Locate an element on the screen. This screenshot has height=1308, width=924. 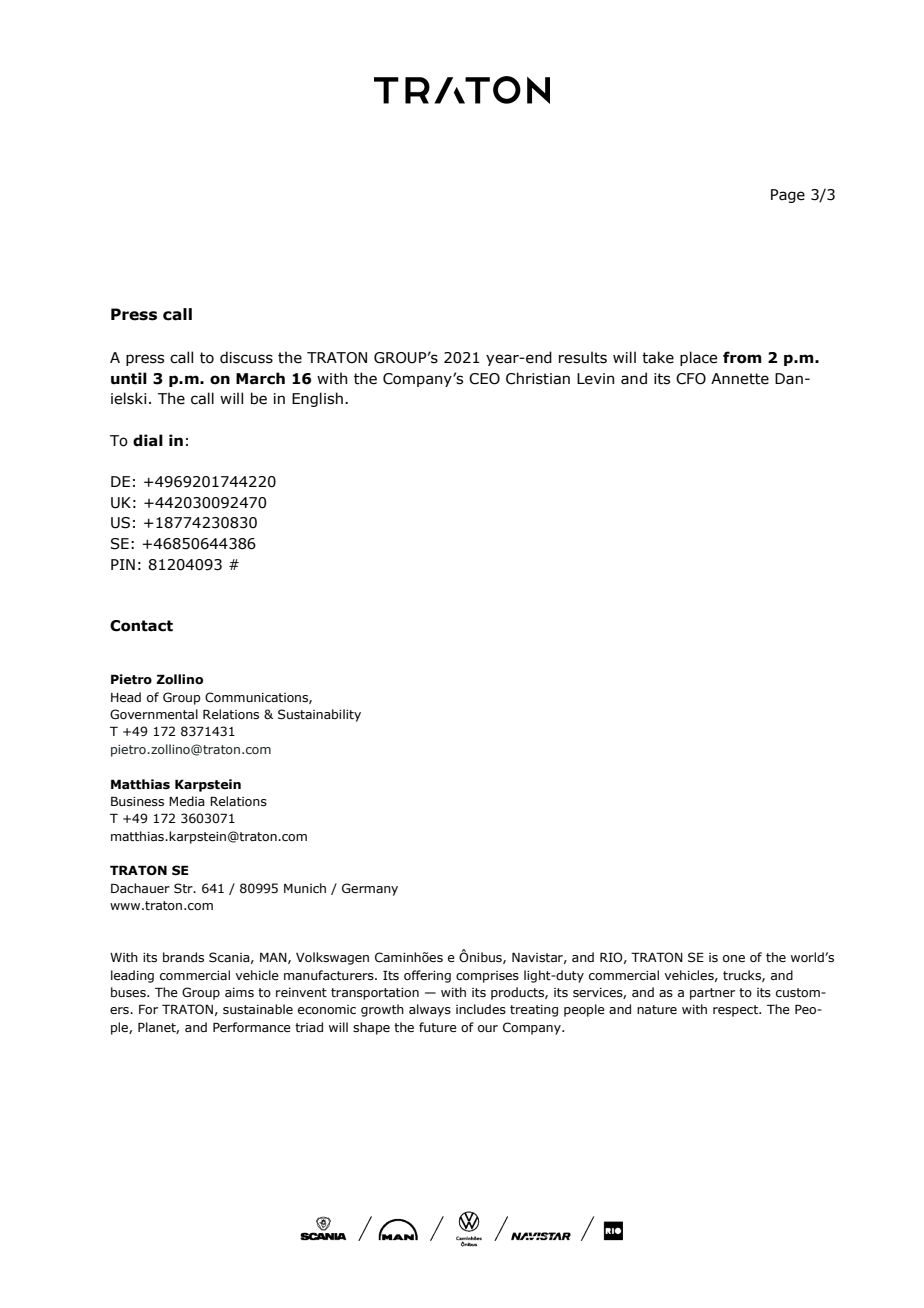
discuss is located at coordinates (246, 357).
